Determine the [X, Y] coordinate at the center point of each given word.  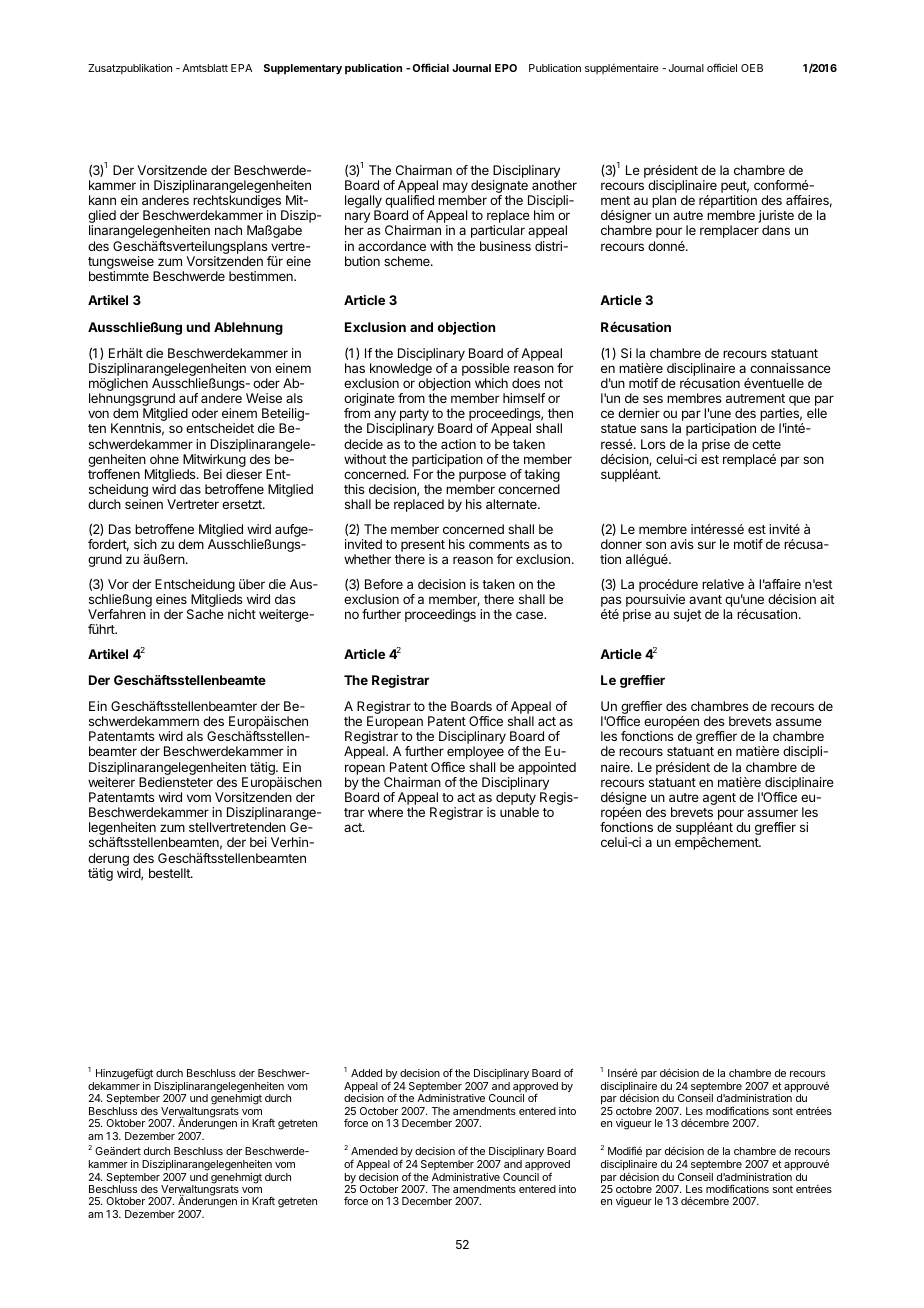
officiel [722, 68]
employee [475, 752]
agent [719, 799]
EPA [241, 68]
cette [766, 444]
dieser [244, 474]
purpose [482, 478]
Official [431, 67]
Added [366, 1073]
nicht [242, 614]
